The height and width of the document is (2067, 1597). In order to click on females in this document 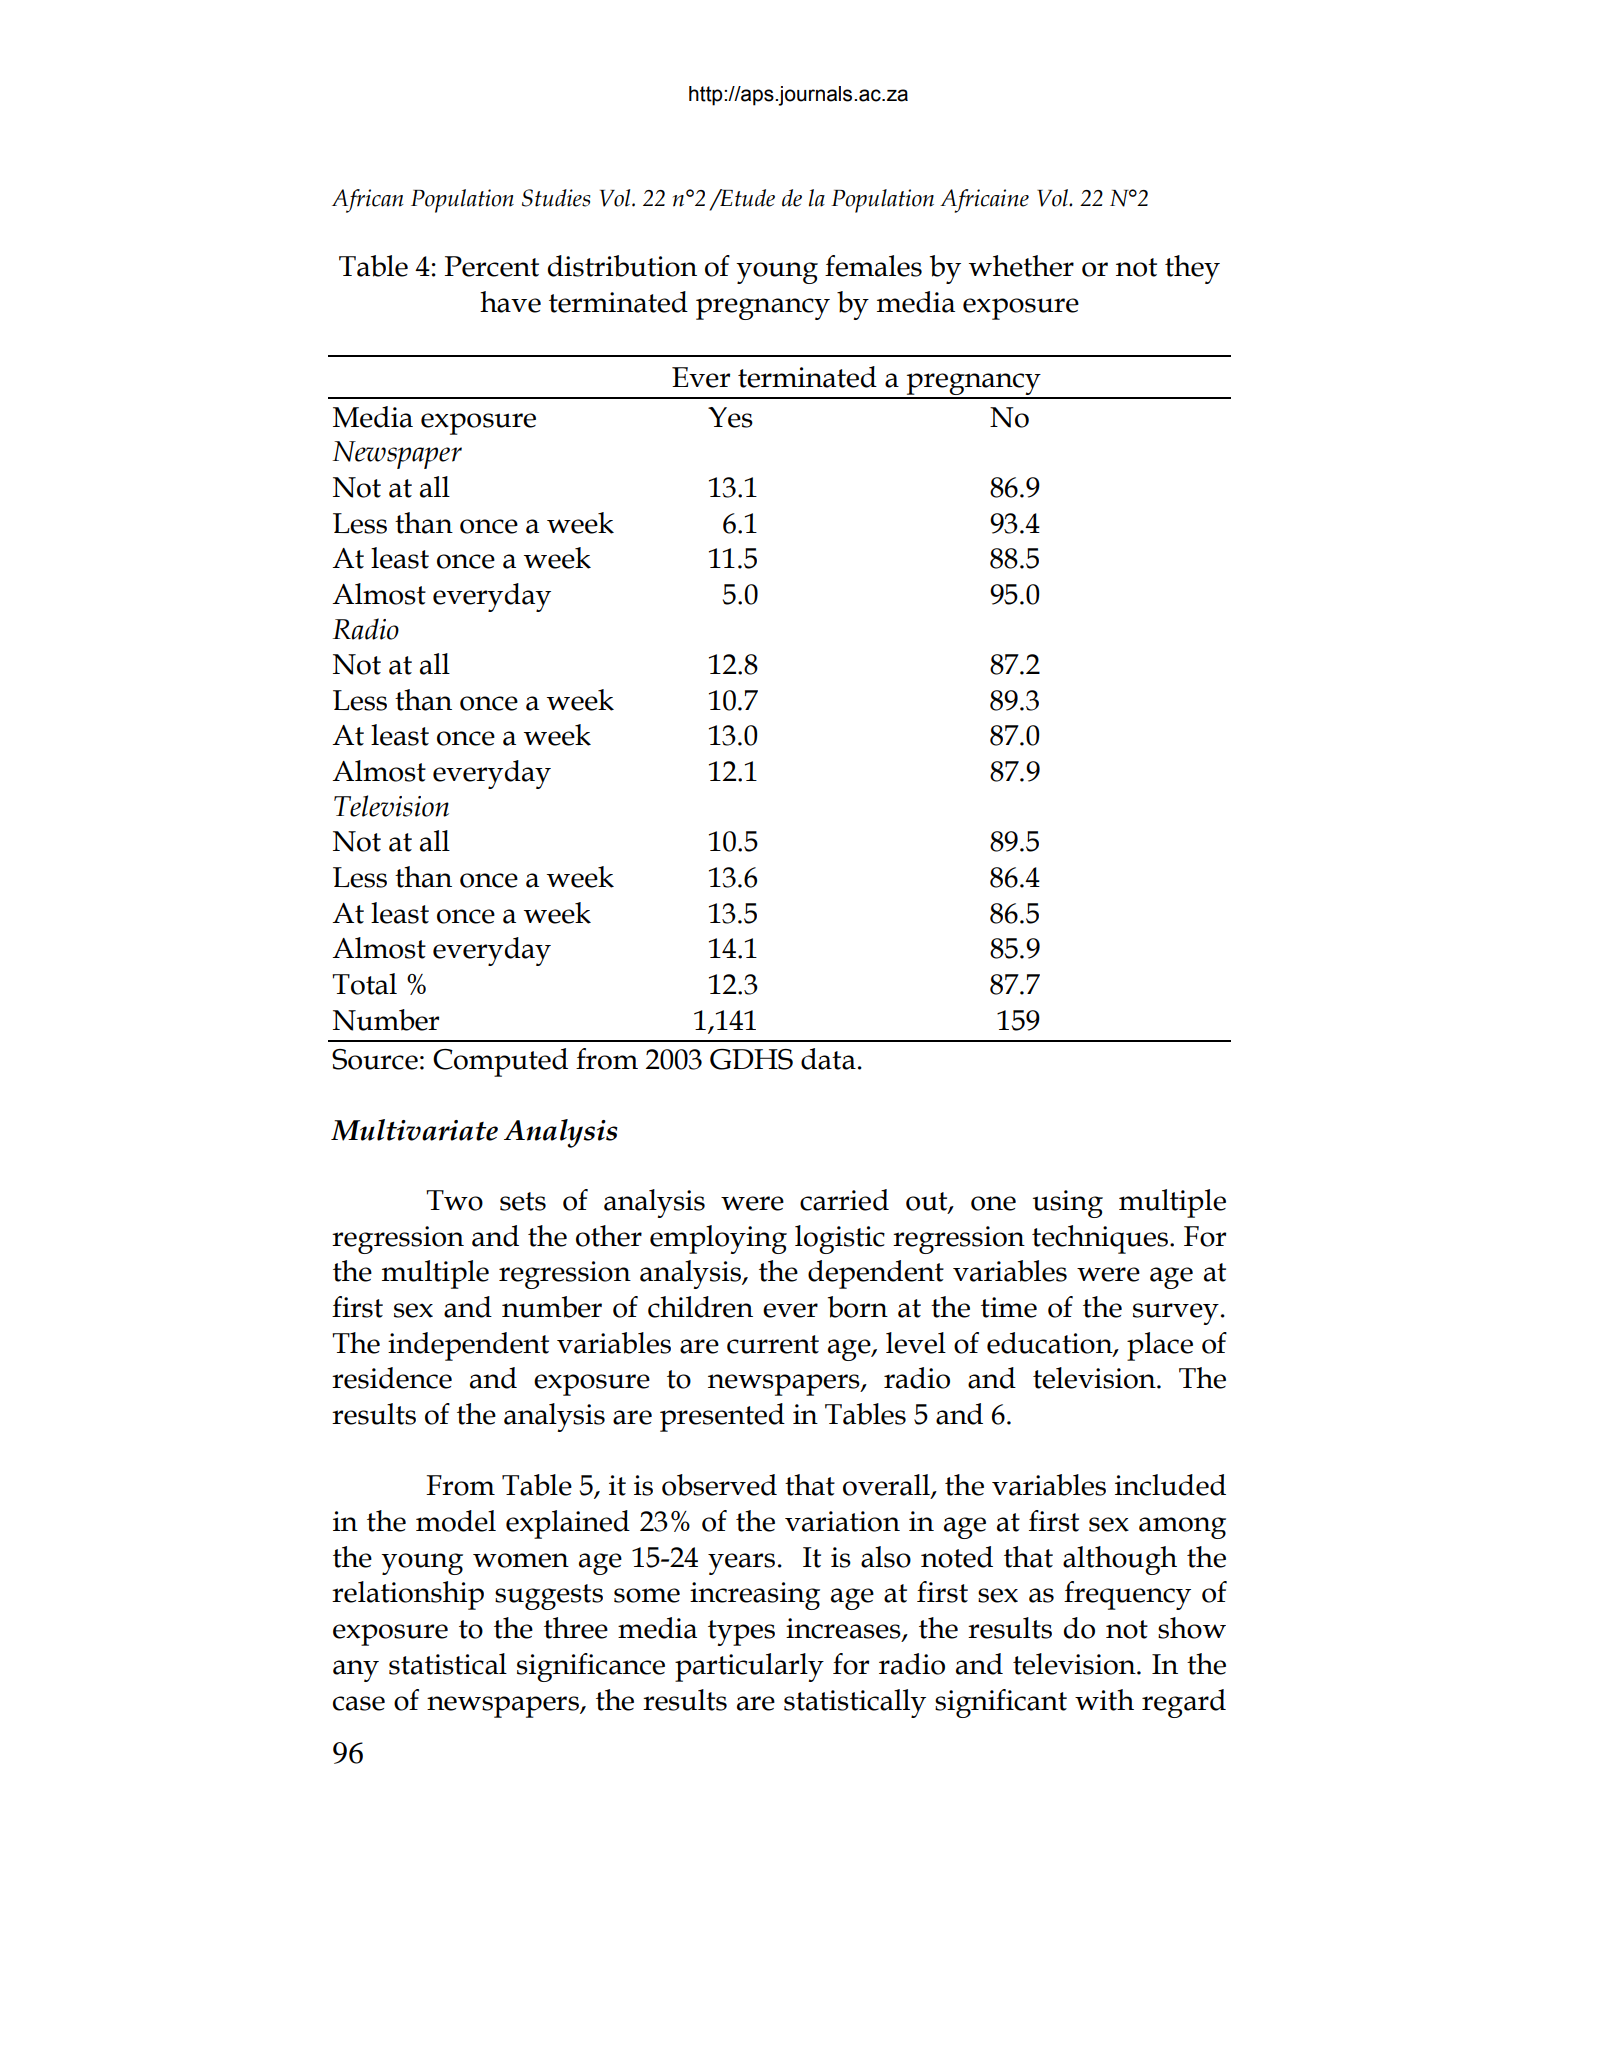, I will do `click(873, 266)`.
